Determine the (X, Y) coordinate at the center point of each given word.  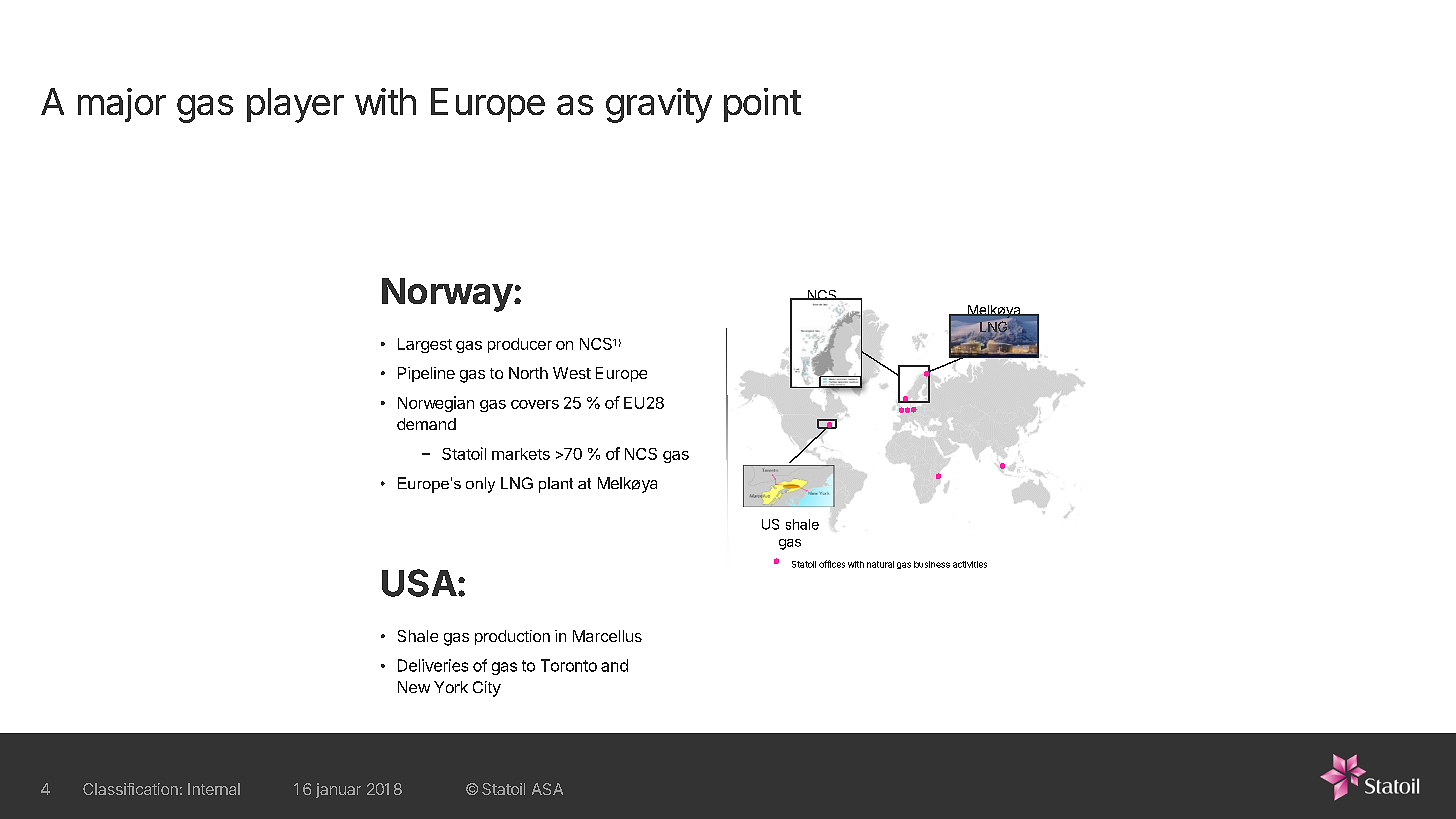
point (762, 105)
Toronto (569, 665)
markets (521, 454)
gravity (659, 105)
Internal (214, 789)
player (295, 105)
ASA (547, 789)
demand (426, 424)
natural (880, 564)
